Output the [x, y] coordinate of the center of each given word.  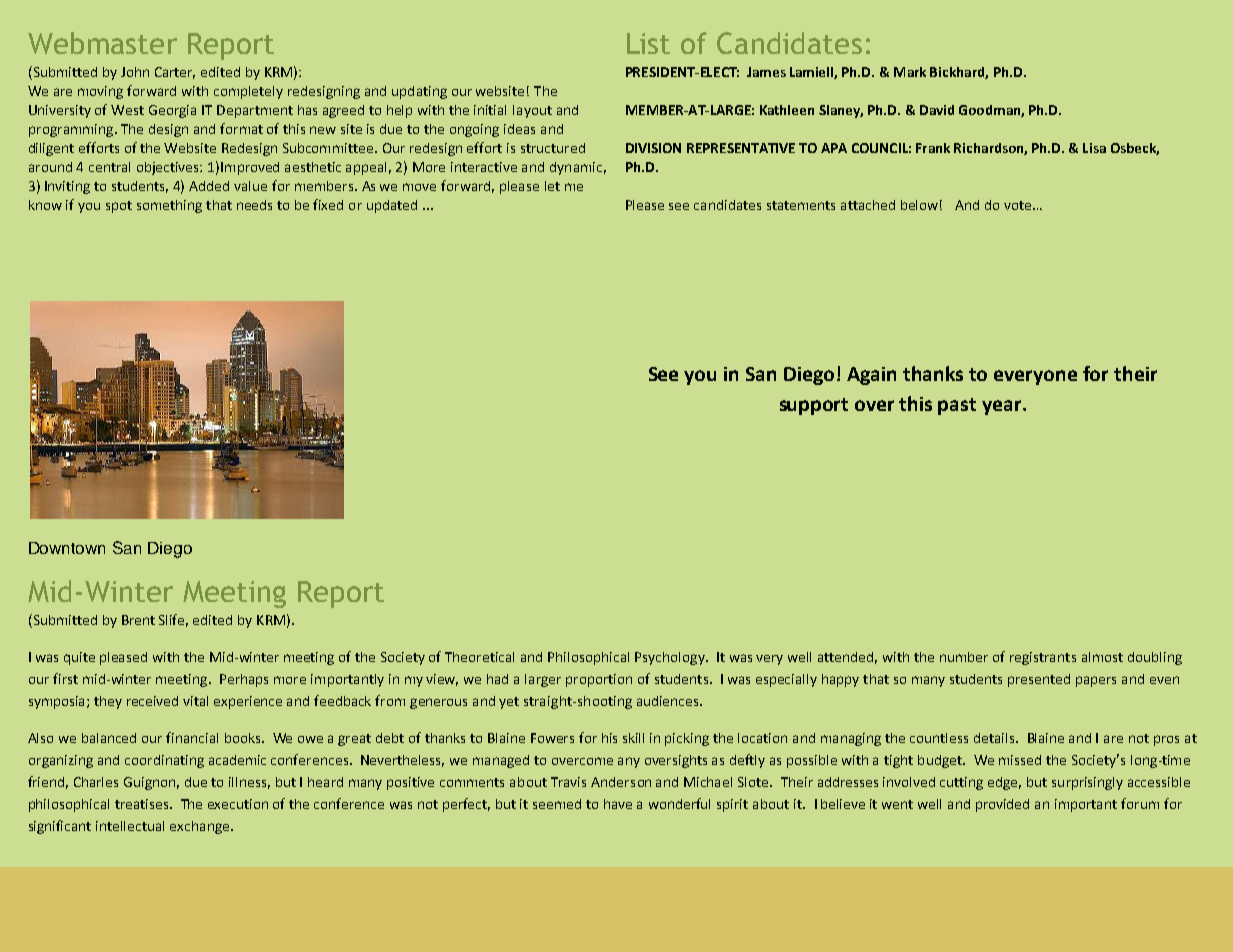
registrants [1043, 658]
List [648, 43]
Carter [175, 73]
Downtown [67, 548]
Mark [910, 72]
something [169, 206]
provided [1002, 805]
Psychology [671, 658]
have [618, 804]
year [1003, 407]
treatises [143, 804]
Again [871, 376]
